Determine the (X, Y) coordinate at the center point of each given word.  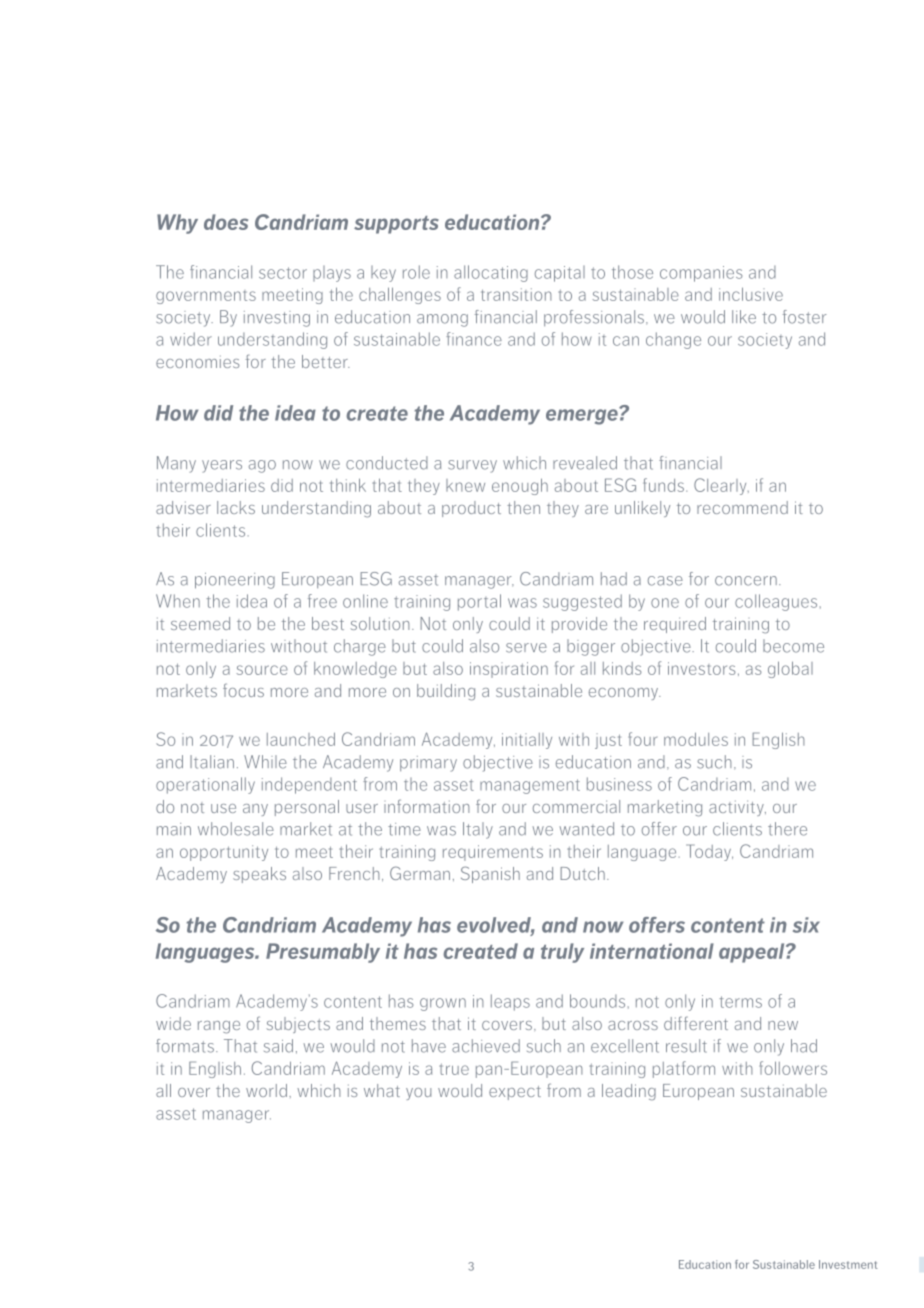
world (266, 1090)
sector (283, 273)
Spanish (490, 874)
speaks (259, 875)
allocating (491, 273)
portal (479, 602)
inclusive (751, 294)
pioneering (235, 581)
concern (746, 581)
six (806, 925)
